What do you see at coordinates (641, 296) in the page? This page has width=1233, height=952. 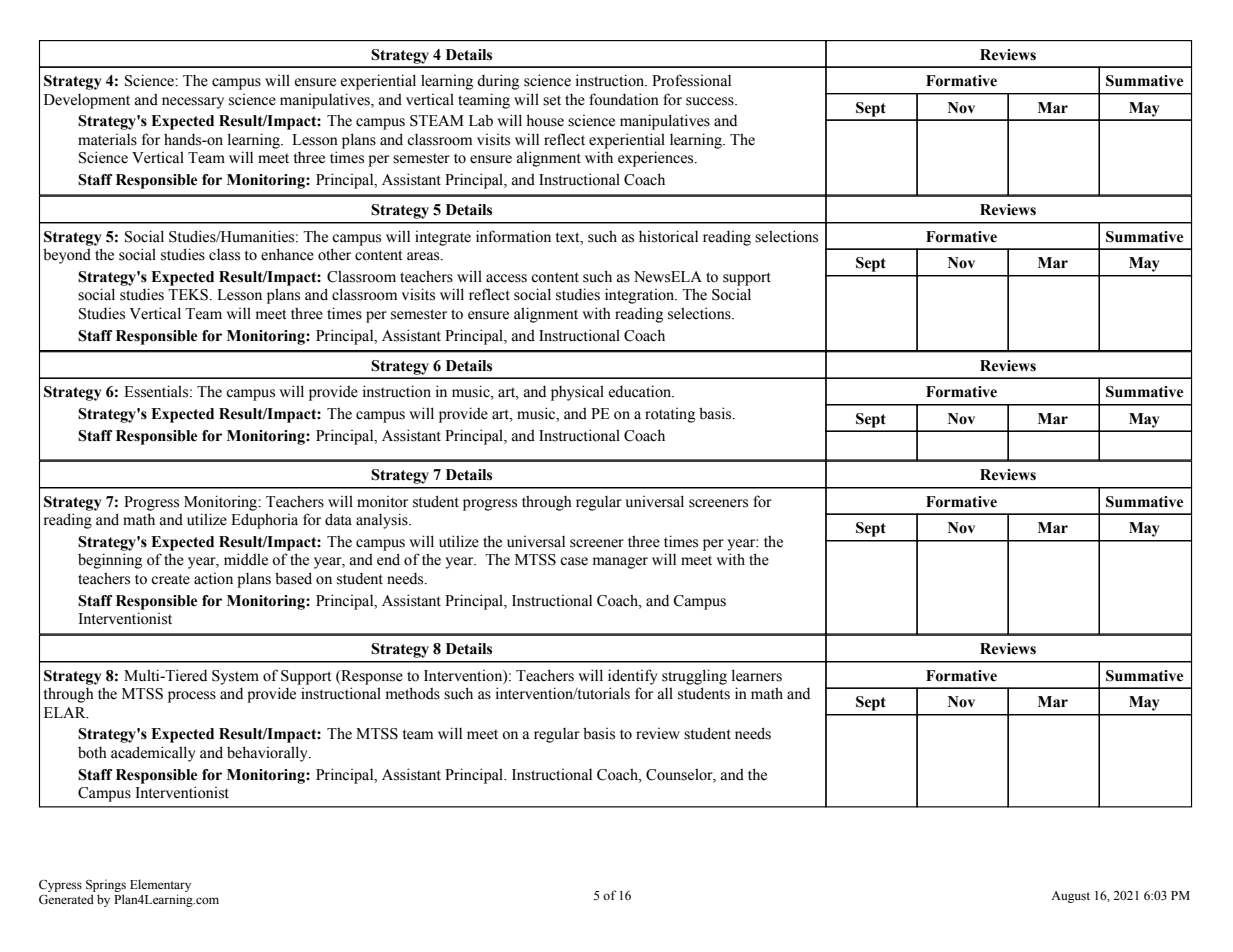 I see `integration` at bounding box center [641, 296].
